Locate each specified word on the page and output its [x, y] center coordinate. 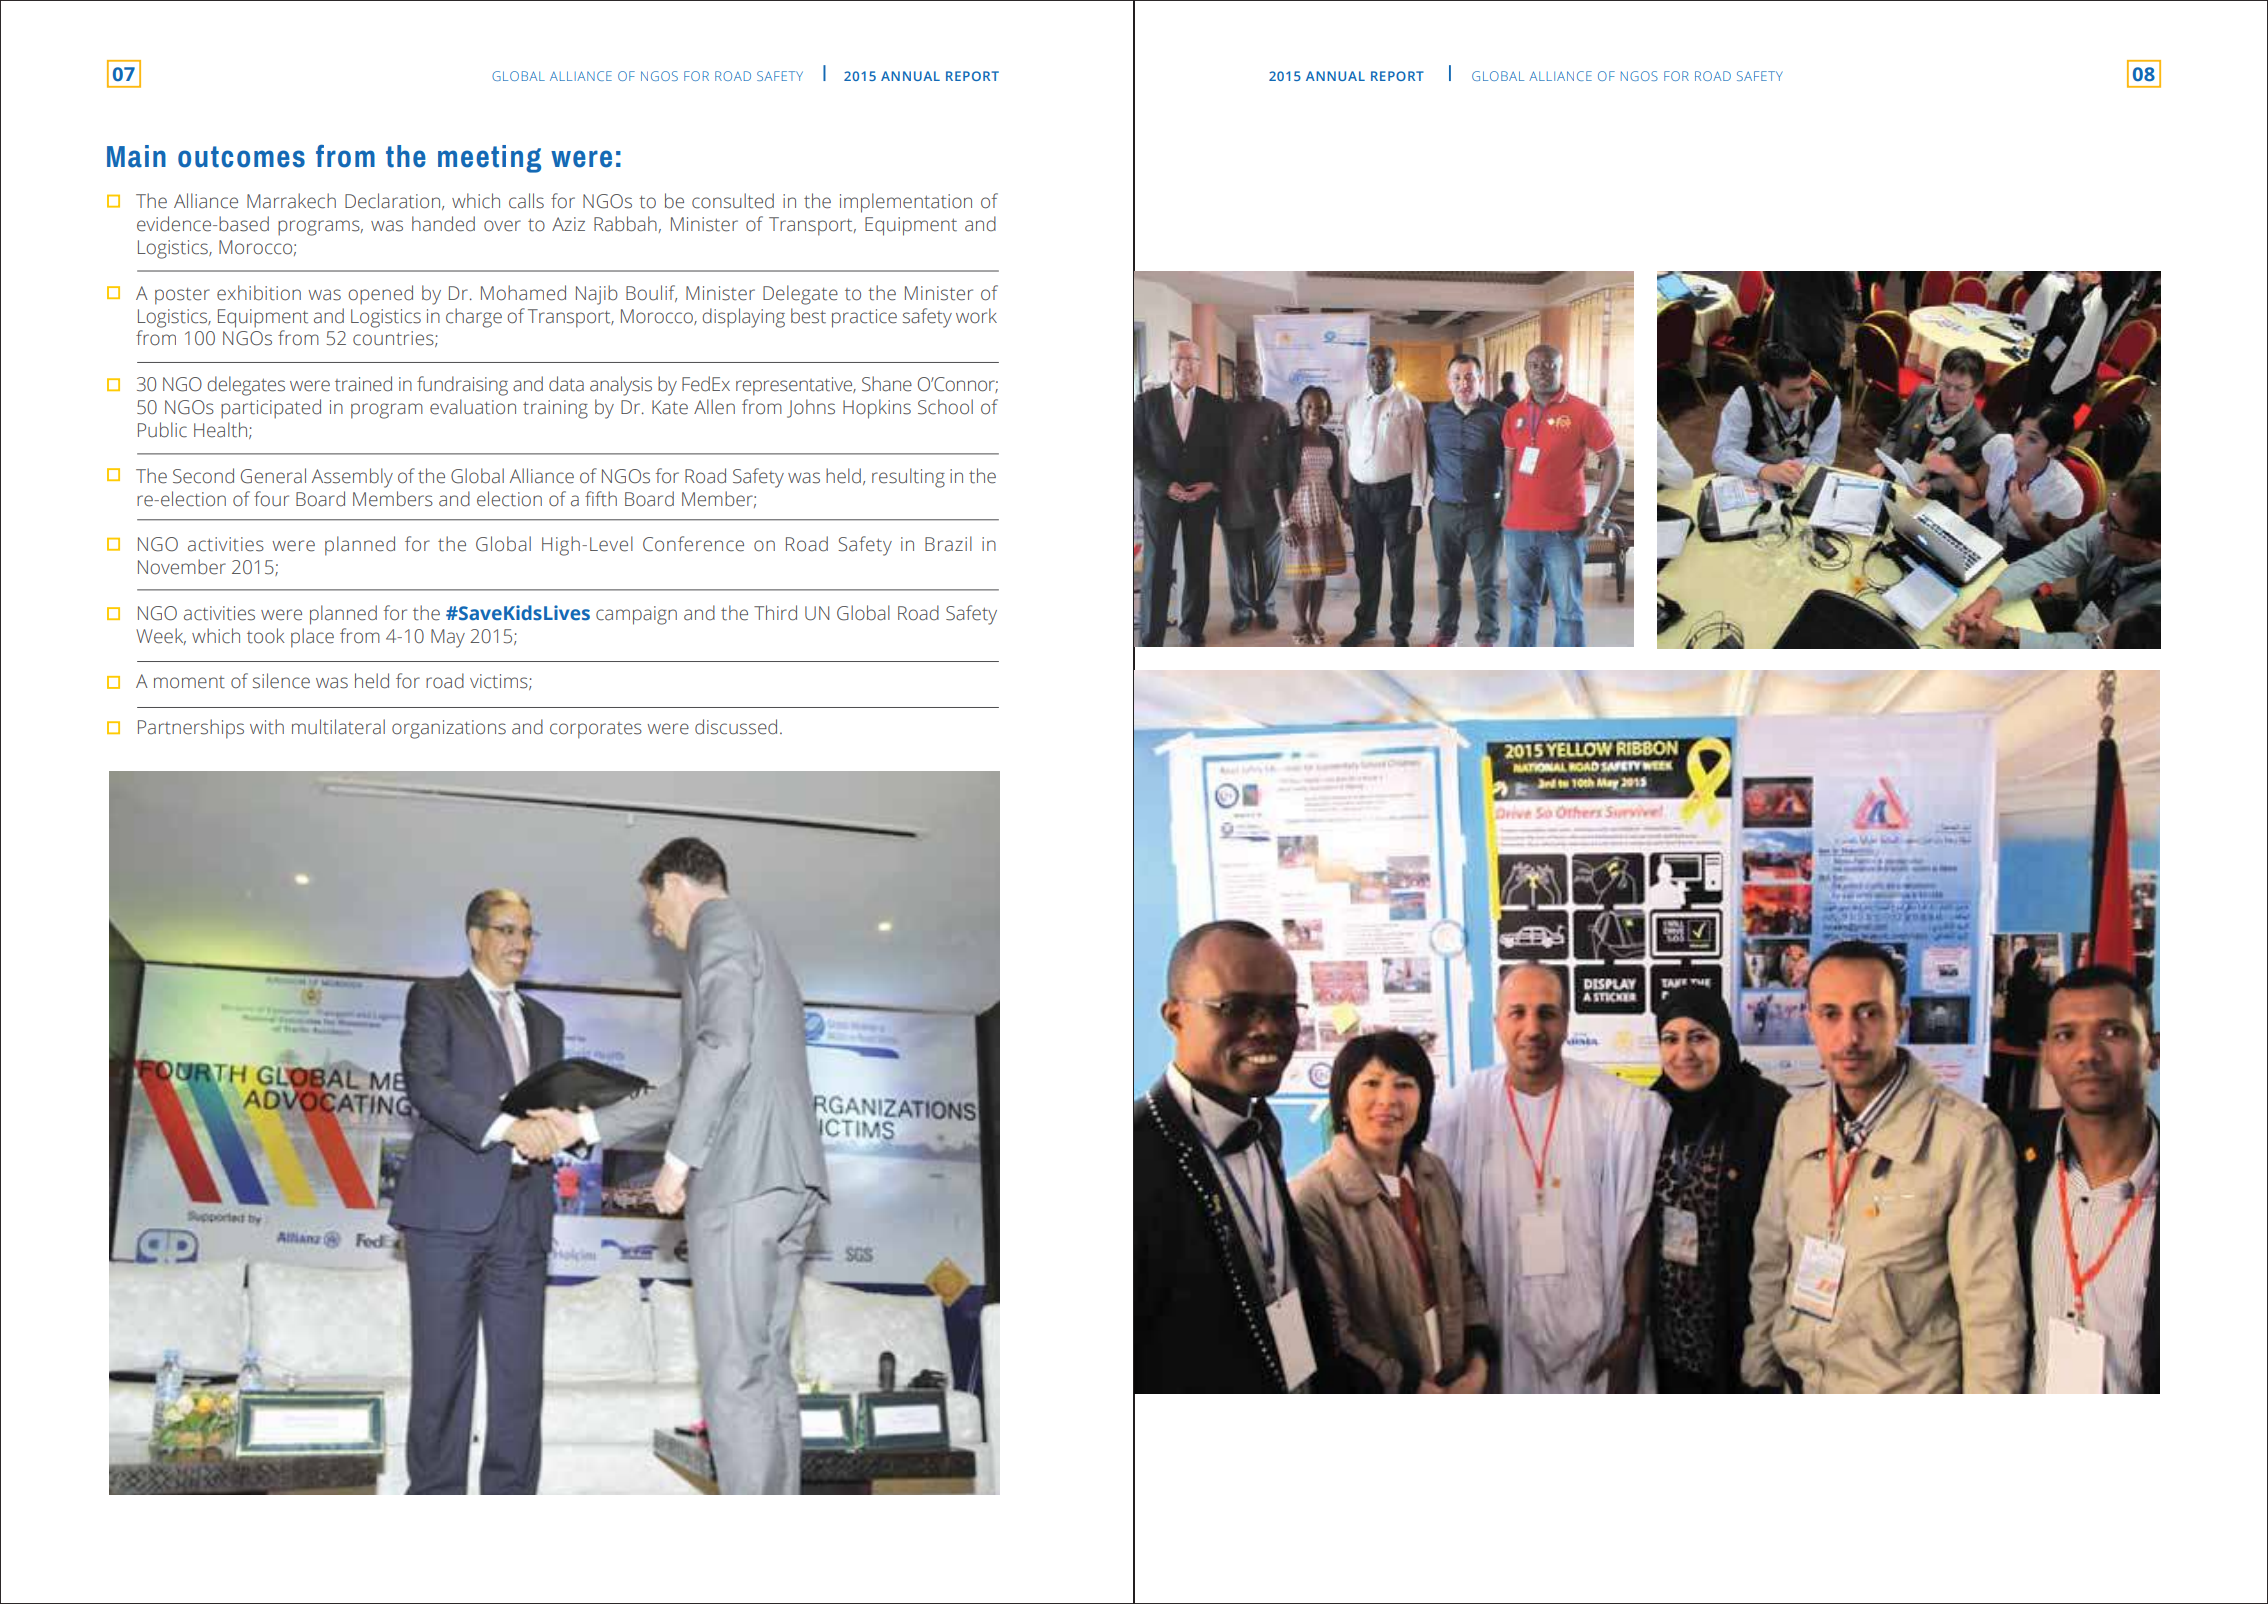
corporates [596, 730]
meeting [489, 159]
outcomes [241, 157]
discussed [736, 727]
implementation [906, 203]
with [267, 727]
